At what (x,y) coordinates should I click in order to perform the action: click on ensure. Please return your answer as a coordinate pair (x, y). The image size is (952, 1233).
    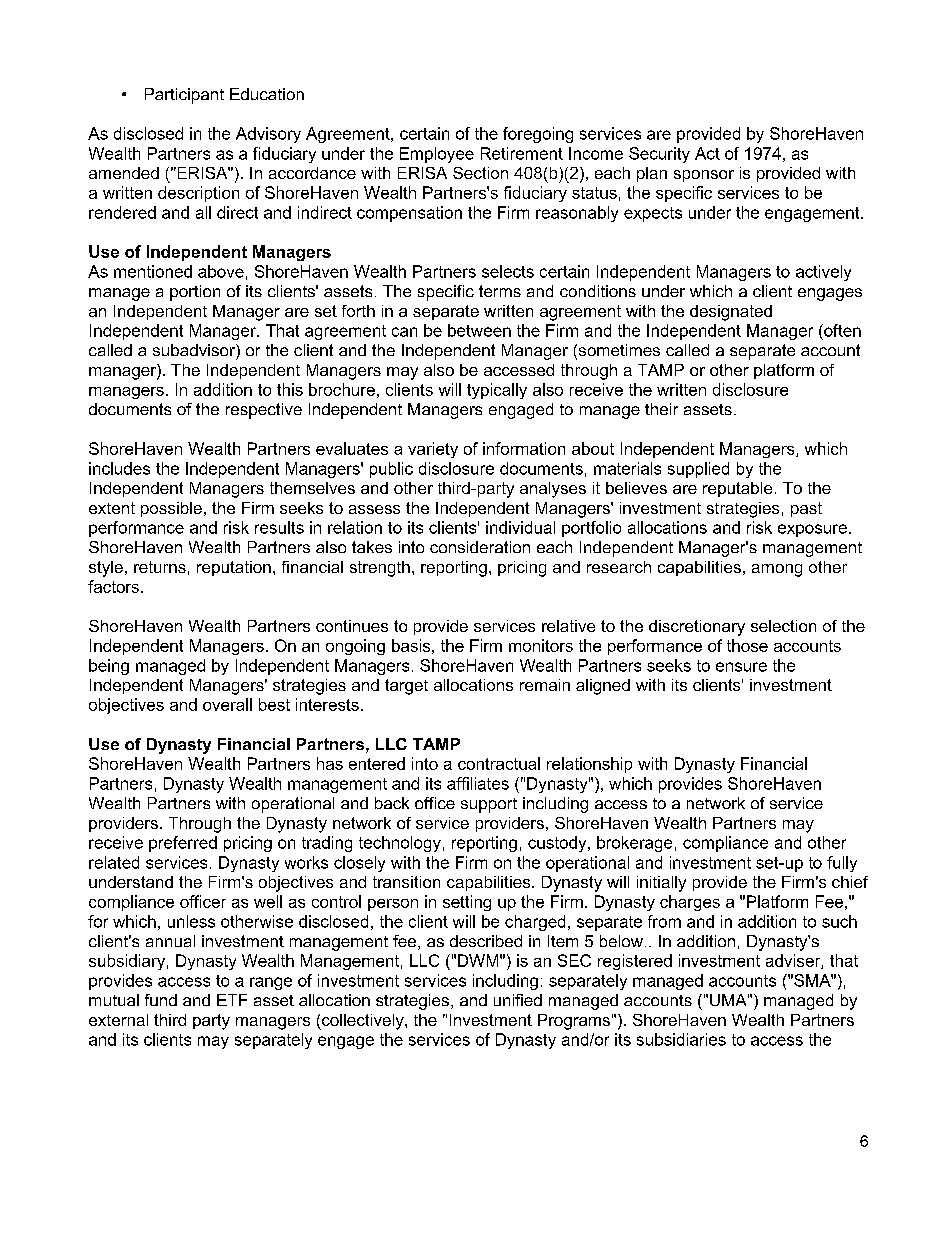
    Looking at the image, I should click on (741, 667).
